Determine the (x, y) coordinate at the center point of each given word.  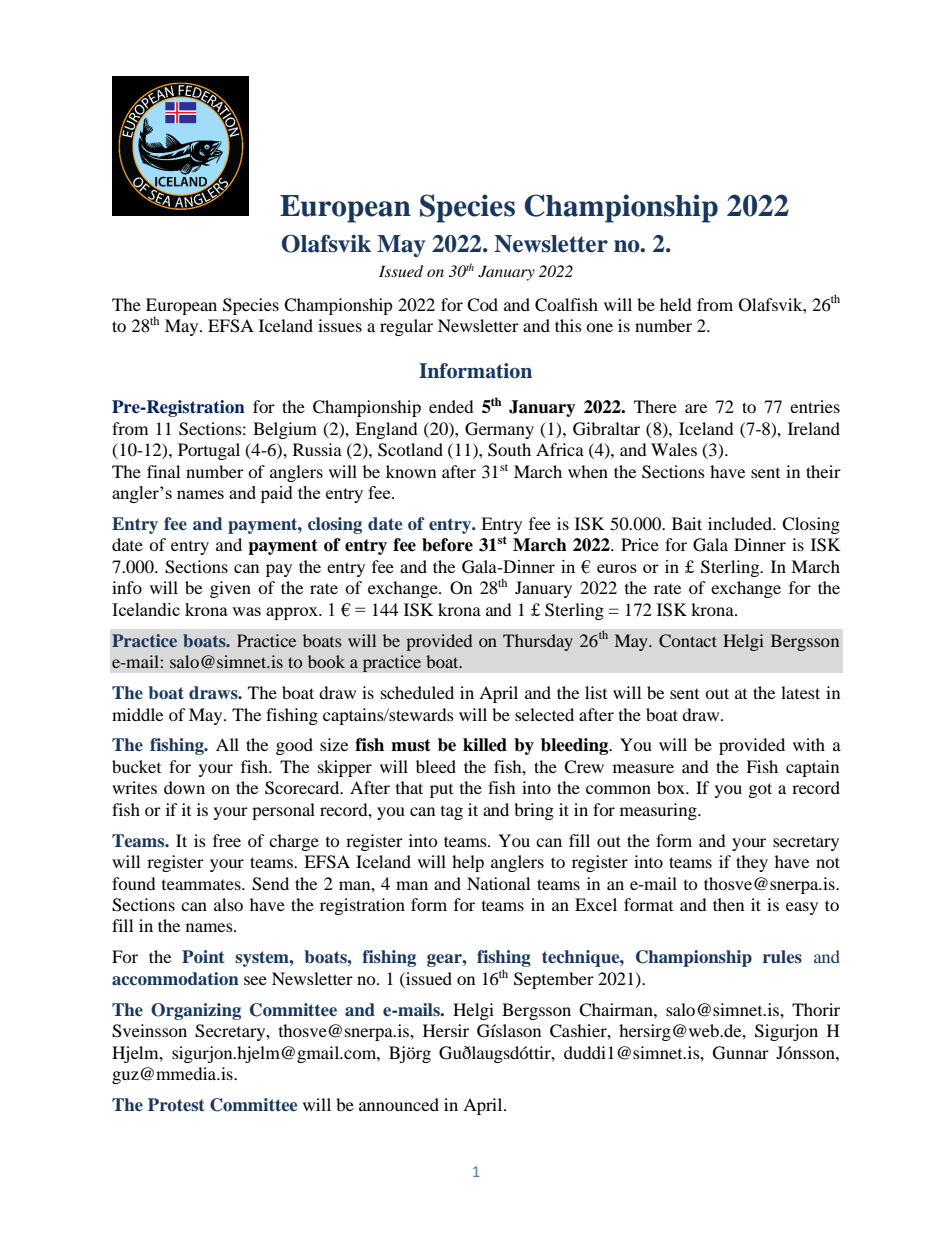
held (676, 304)
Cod (482, 305)
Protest (176, 1104)
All (227, 744)
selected (544, 714)
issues (340, 325)
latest (800, 692)
